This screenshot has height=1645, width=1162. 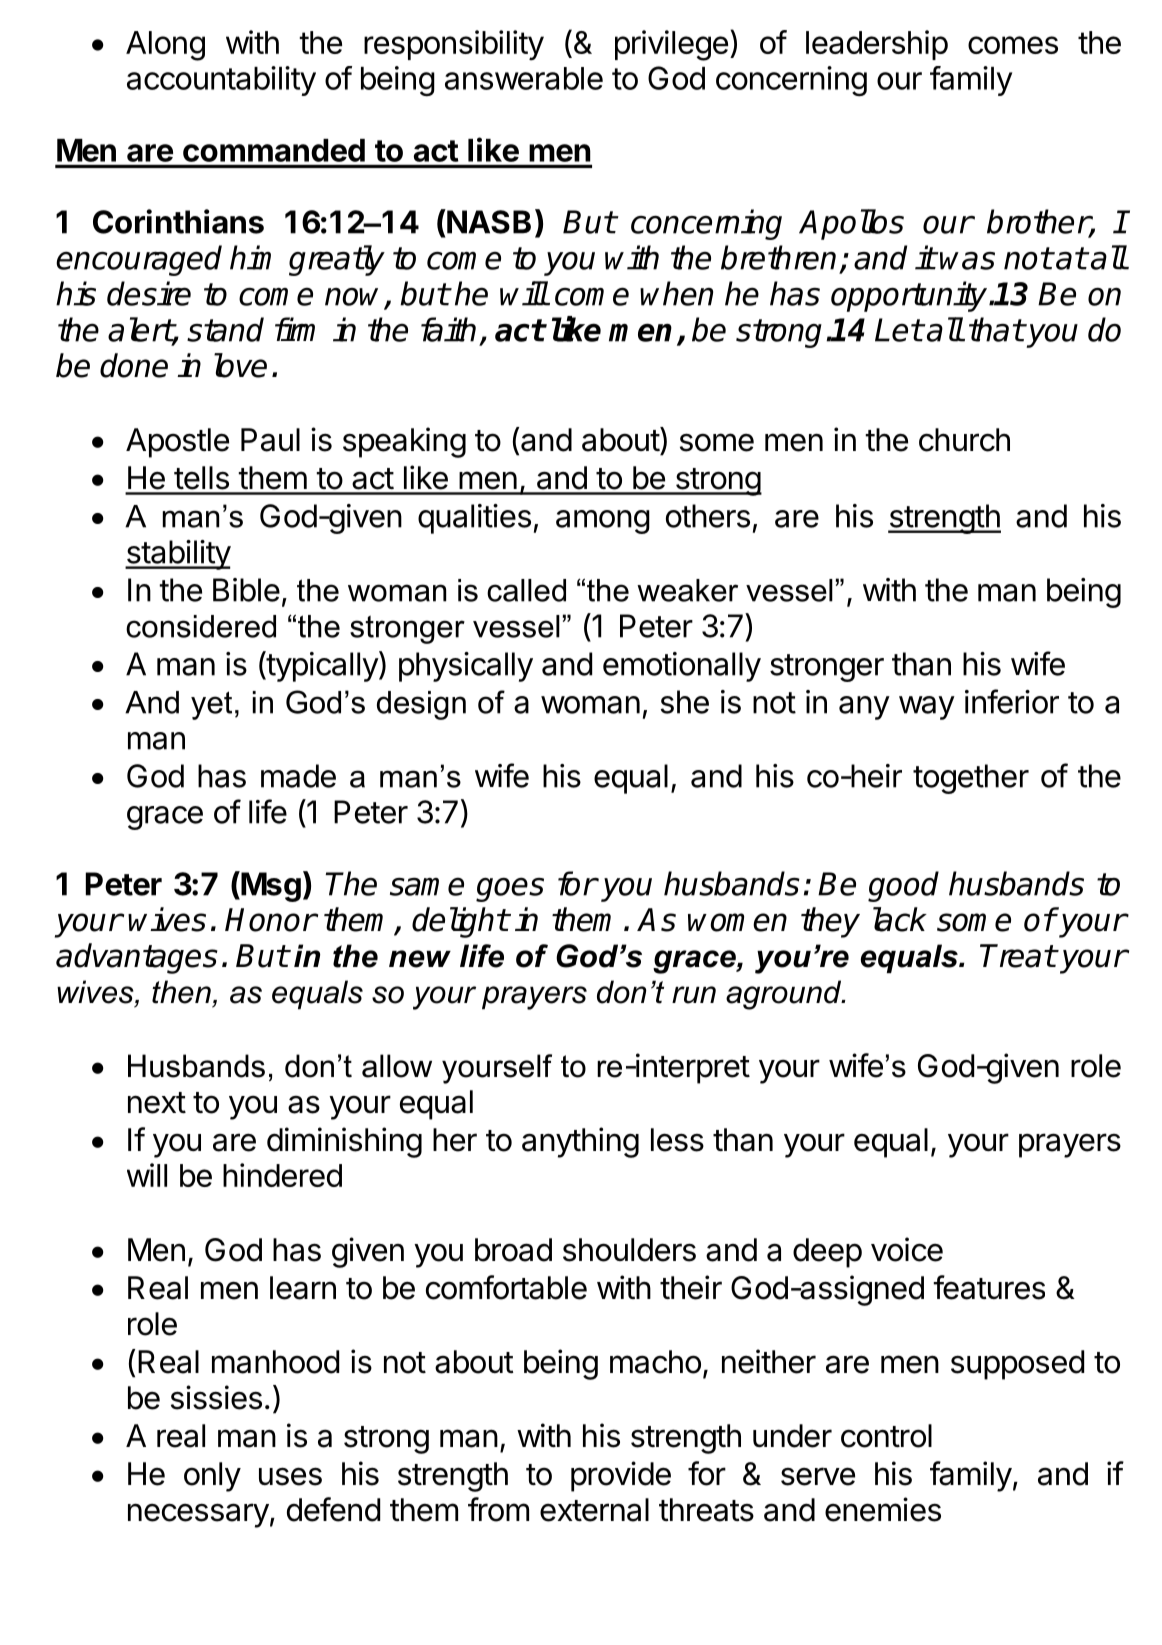 What do you see at coordinates (971, 779) in the screenshot?
I see `together` at bounding box center [971, 779].
